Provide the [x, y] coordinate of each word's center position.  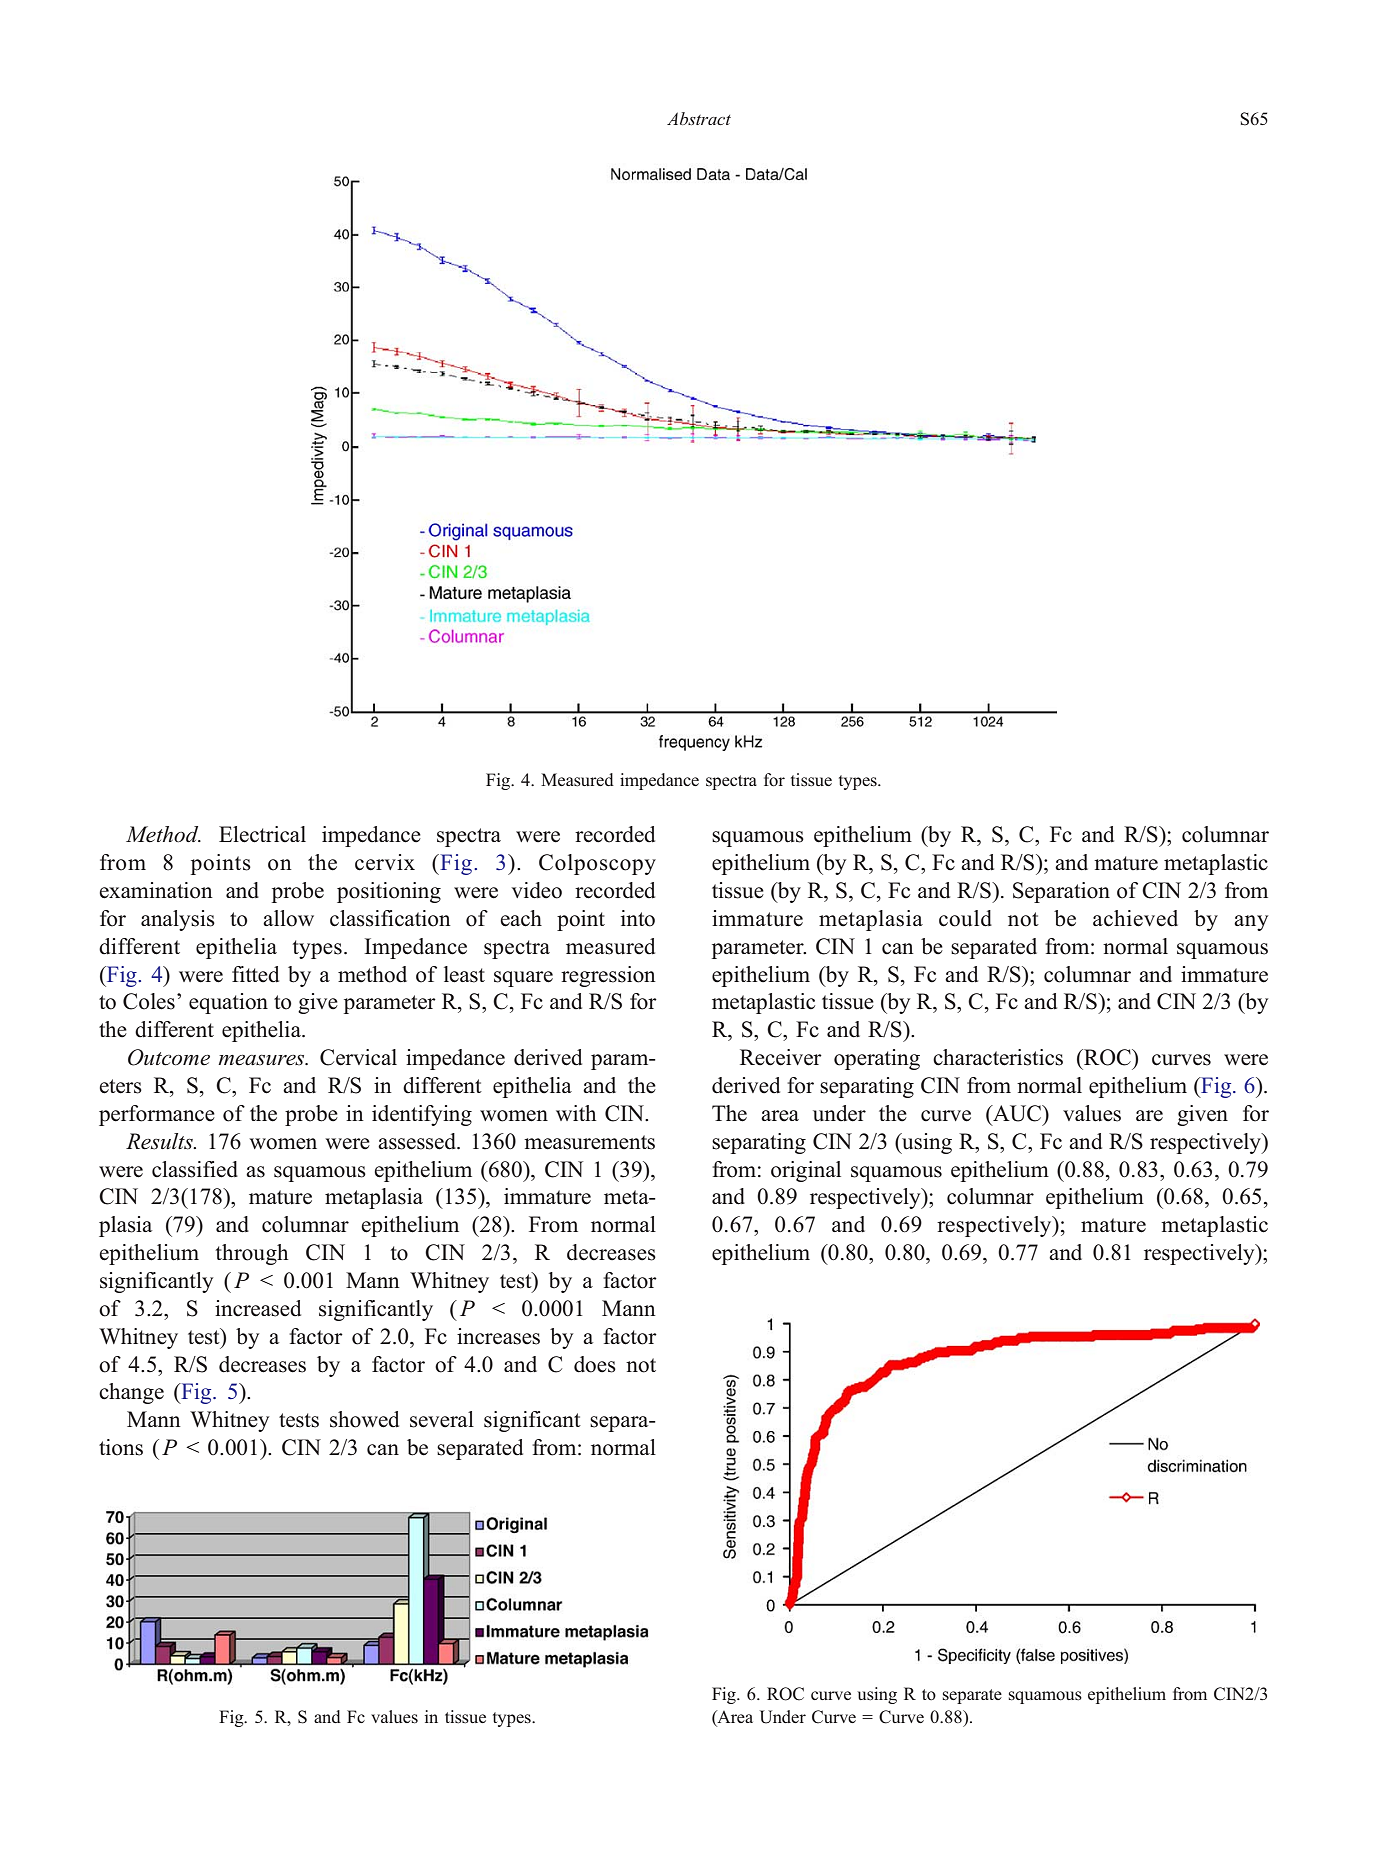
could [965, 918]
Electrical [262, 834]
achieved [1135, 918]
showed [364, 1419]
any [1251, 923]
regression [608, 976]
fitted [255, 974]
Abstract [699, 118]
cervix [385, 862]
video [537, 890]
